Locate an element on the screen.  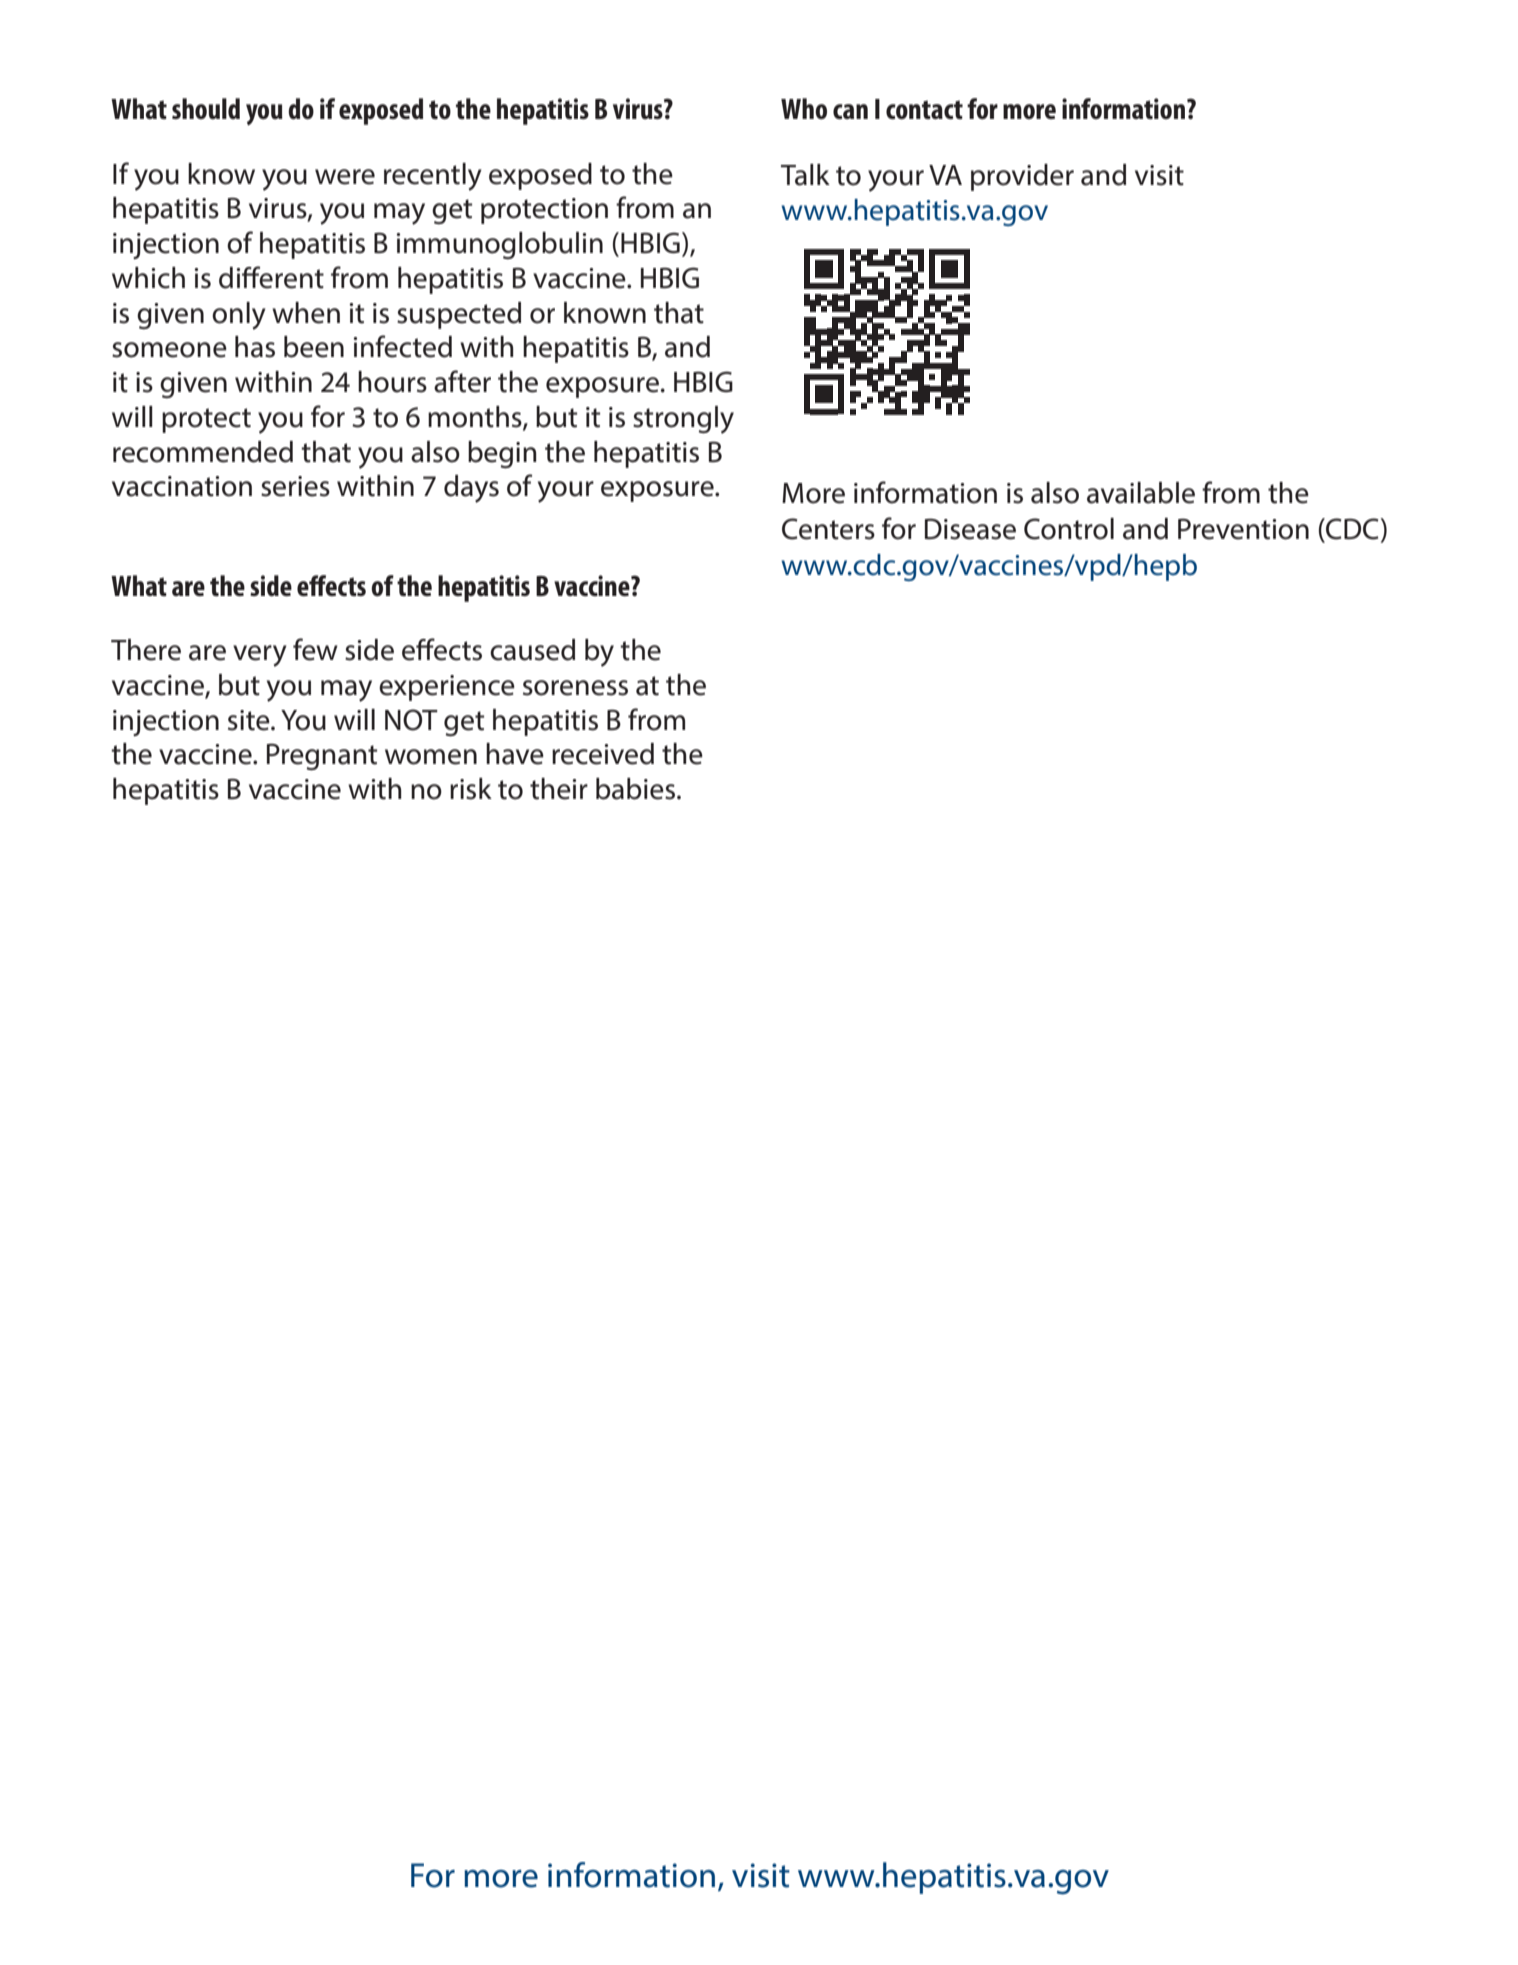
Pregnant is located at coordinates (322, 756).
